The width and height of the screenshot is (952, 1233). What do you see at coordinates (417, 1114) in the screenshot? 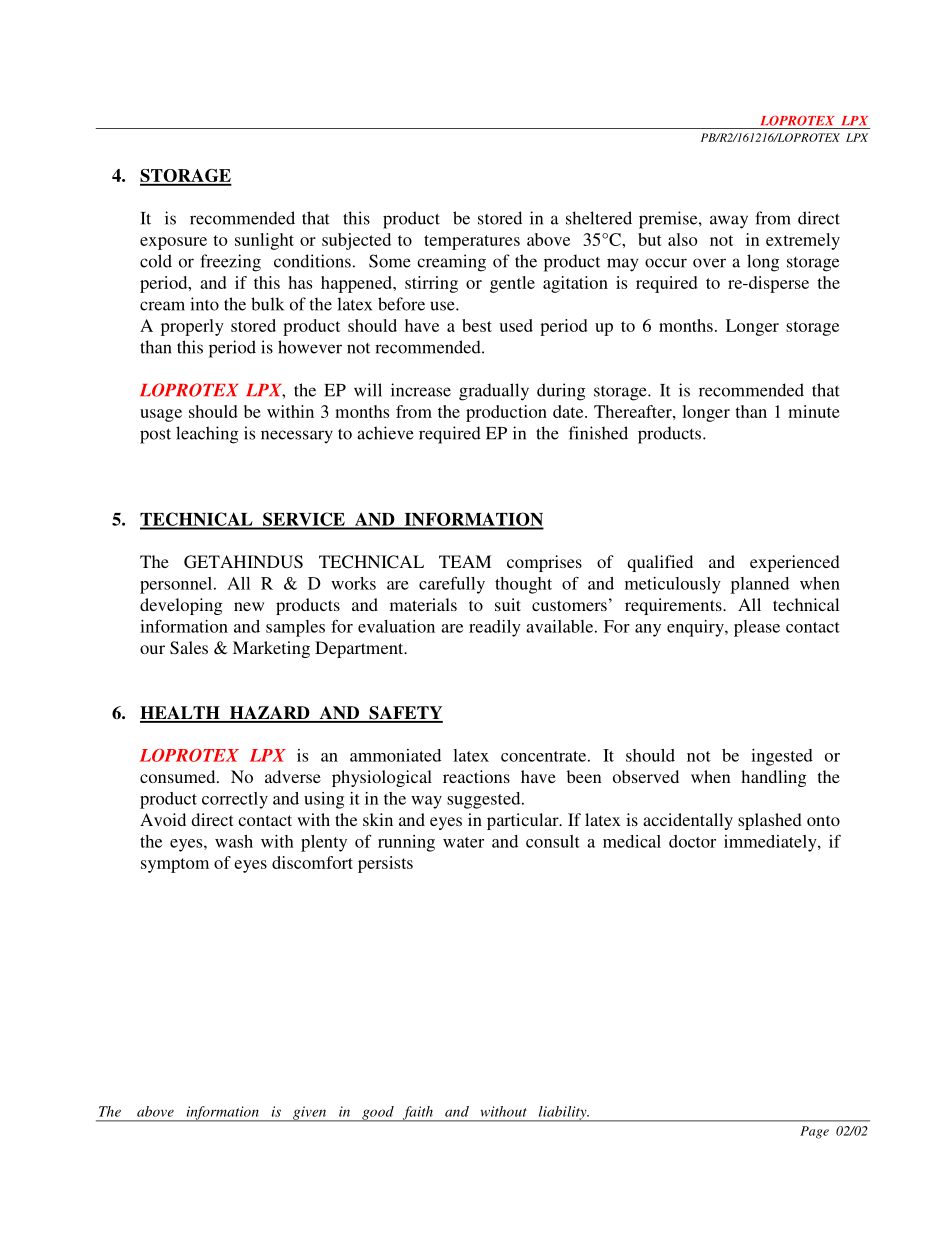
I see `faith` at bounding box center [417, 1114].
